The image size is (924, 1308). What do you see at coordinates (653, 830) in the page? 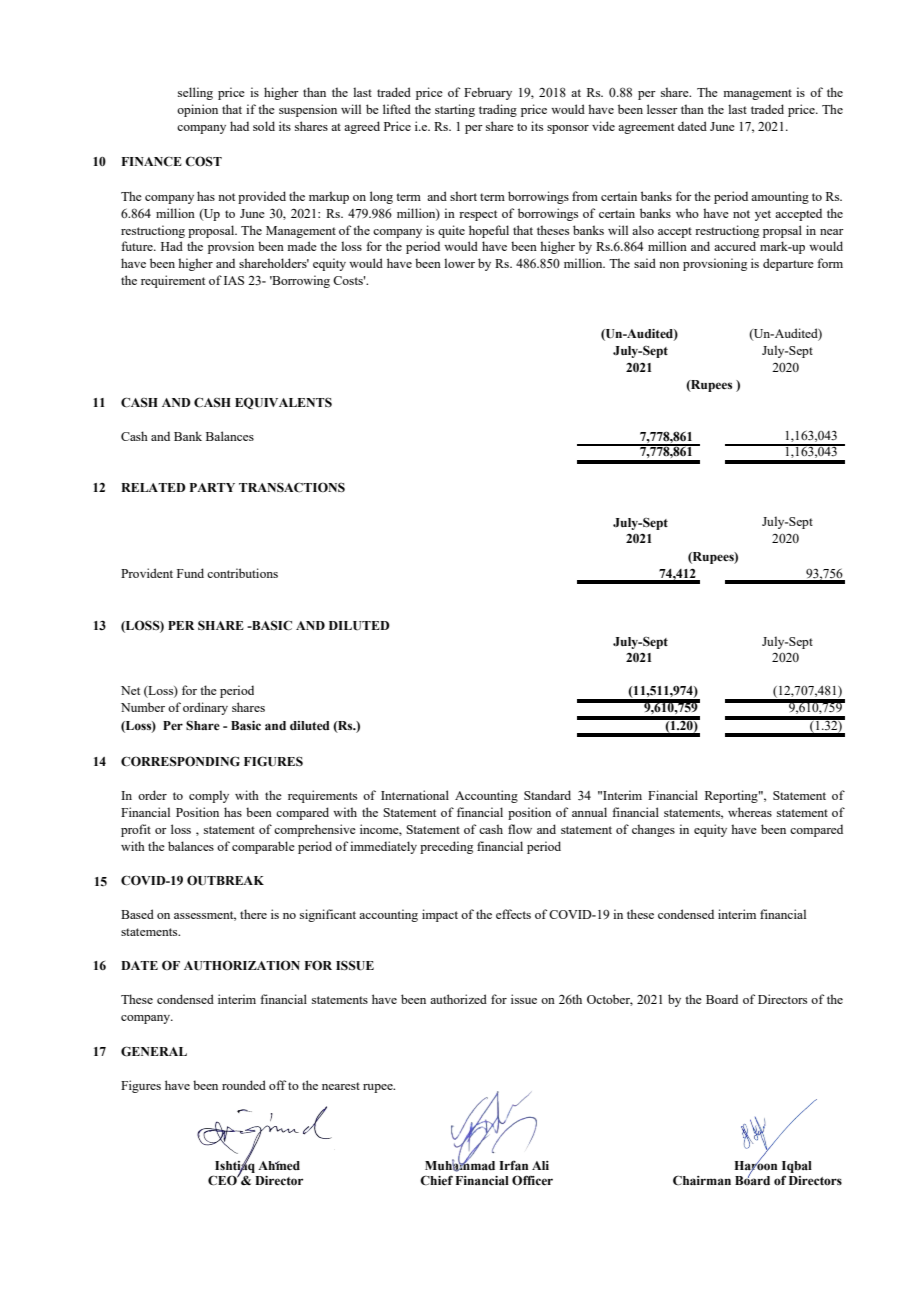
I see `changes` at bounding box center [653, 830].
